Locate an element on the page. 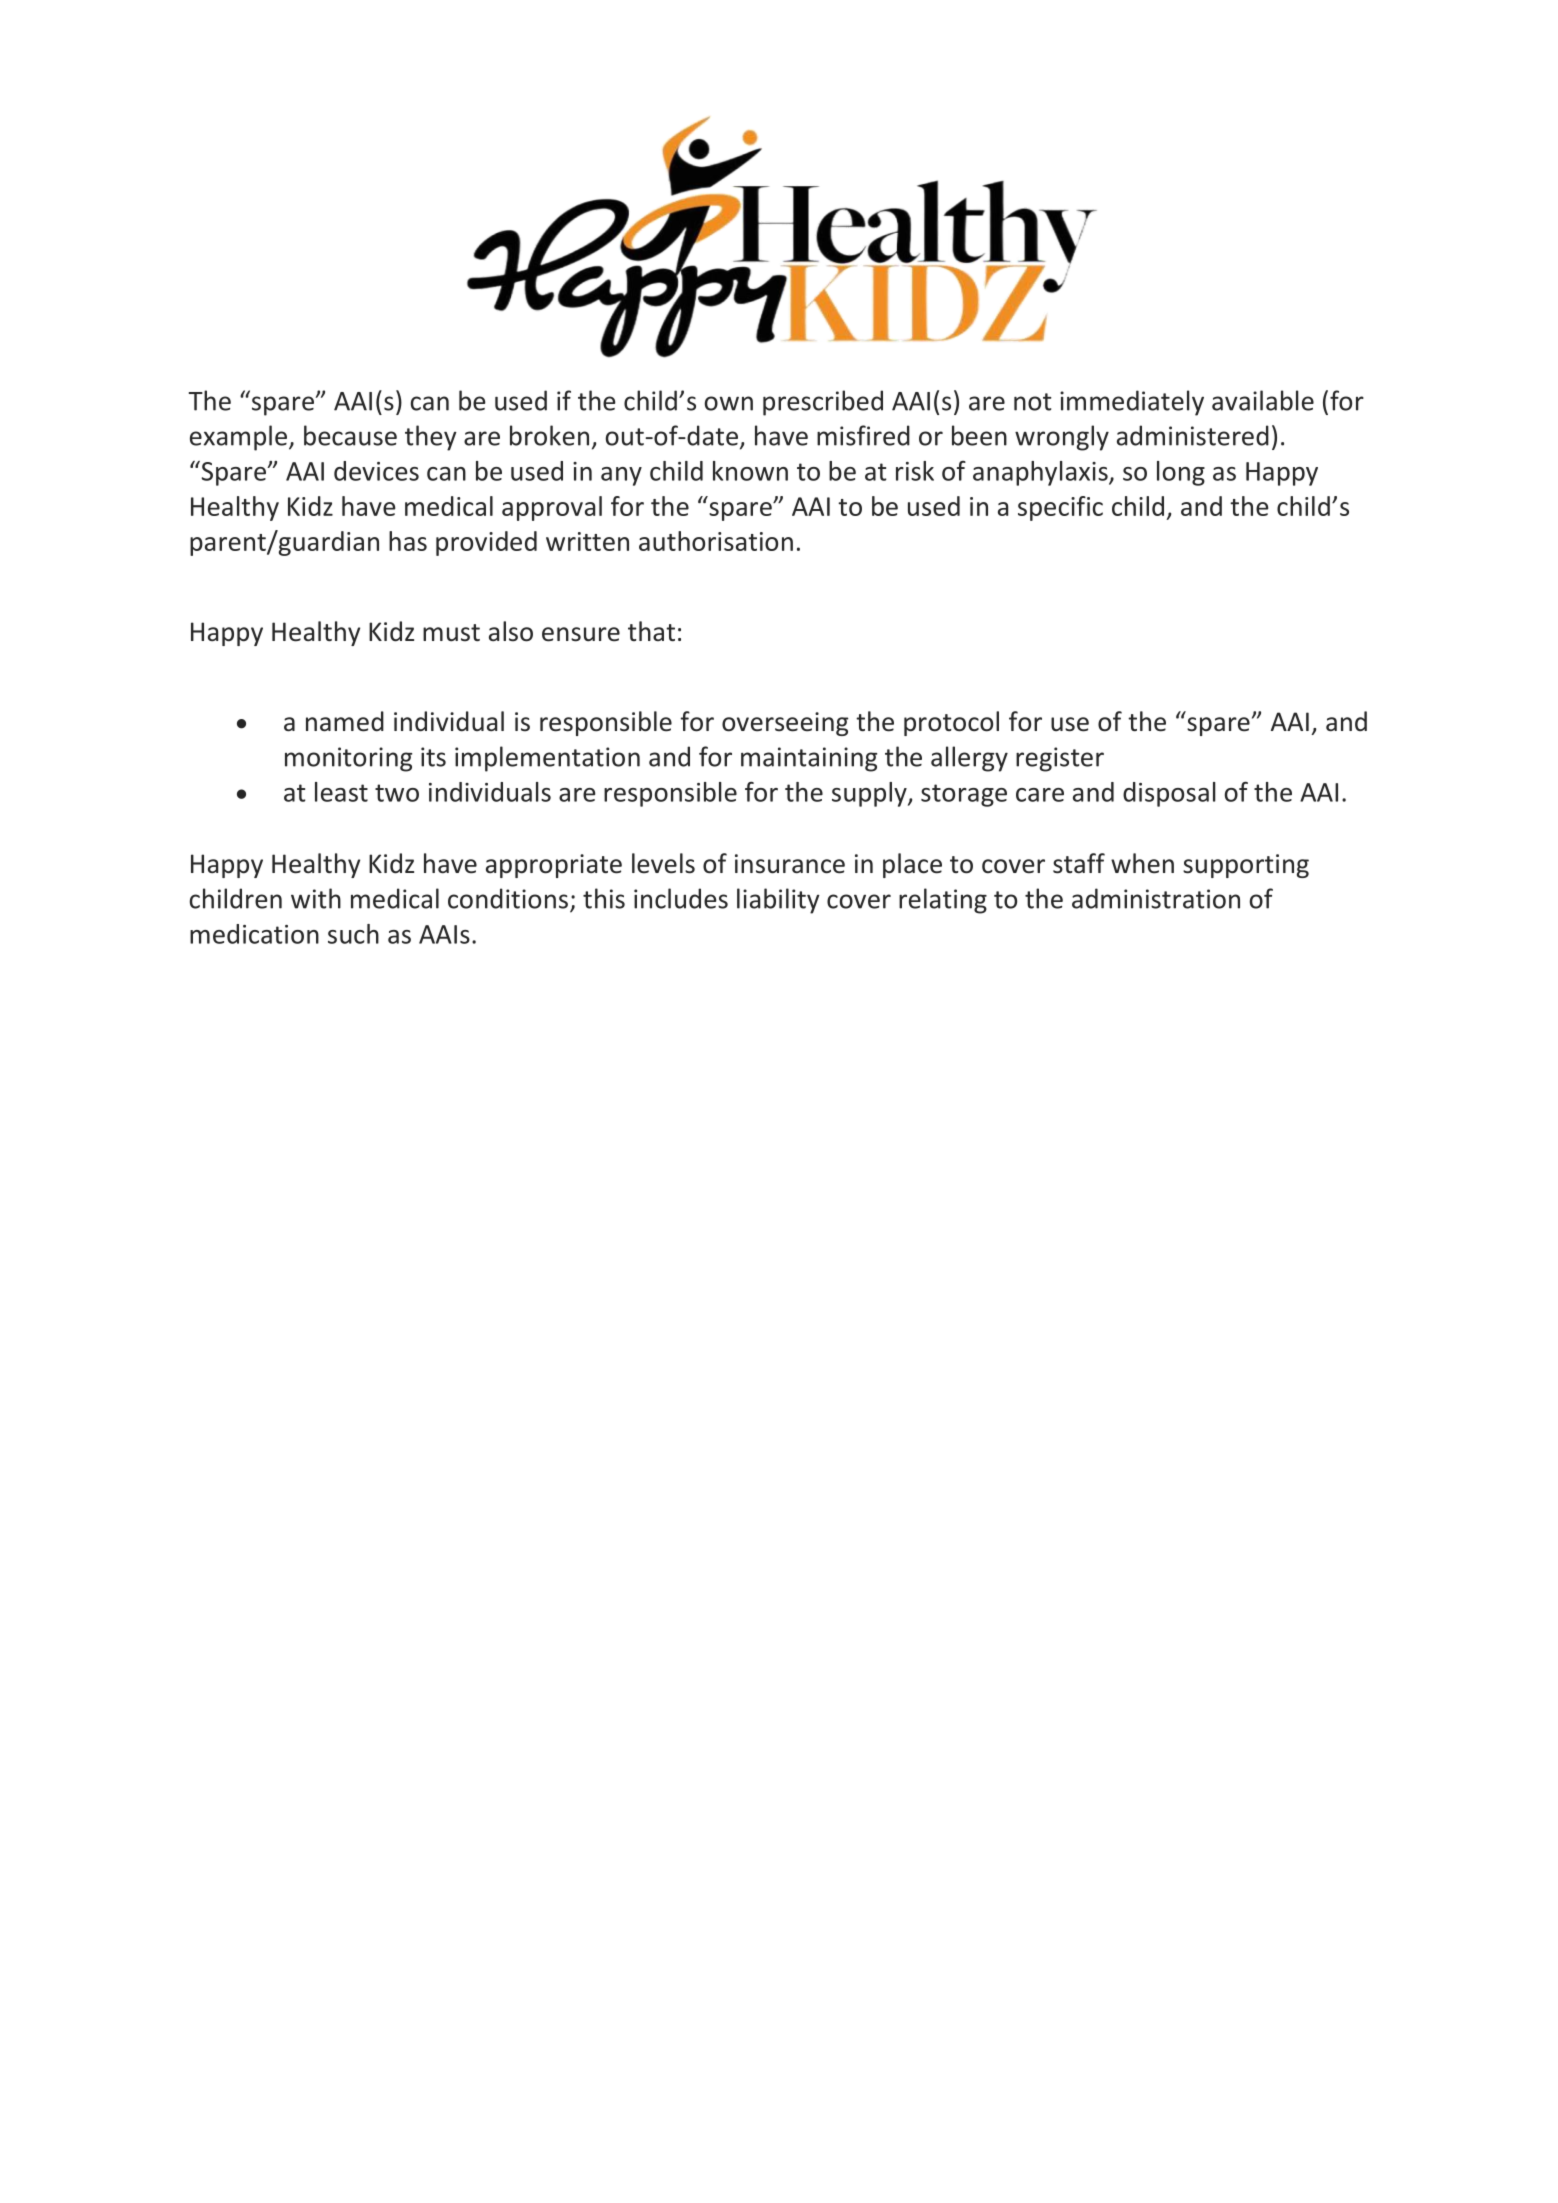  because is located at coordinates (350, 435).
